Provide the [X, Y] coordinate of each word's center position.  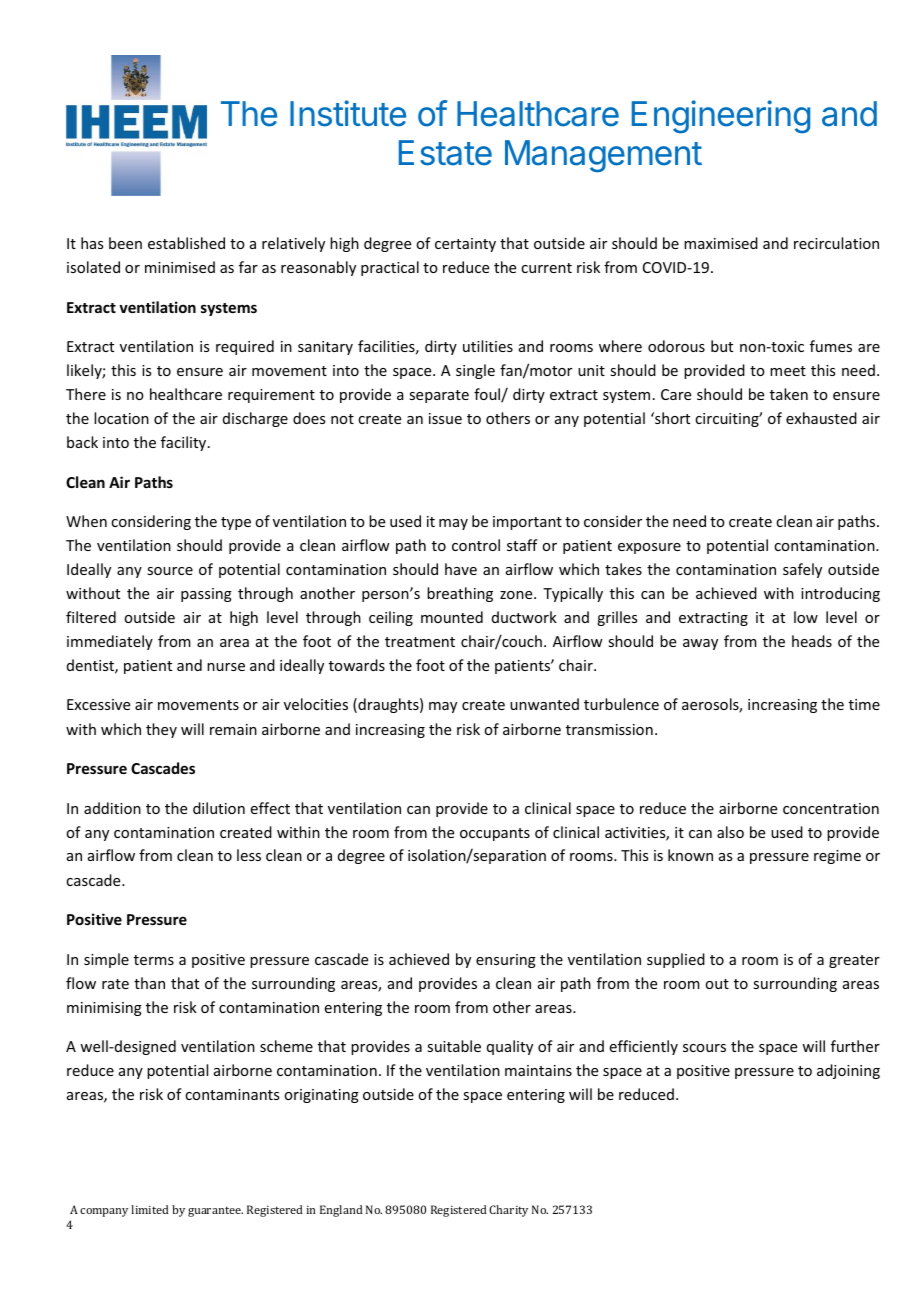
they [161, 730]
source [170, 571]
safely [802, 570]
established [186, 243]
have [461, 569]
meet [788, 371]
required [245, 347]
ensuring [506, 961]
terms [154, 960]
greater [854, 961]
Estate [445, 153]
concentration [831, 808]
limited [150, 1209]
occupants [495, 834]
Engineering [721, 117]
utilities [488, 346]
